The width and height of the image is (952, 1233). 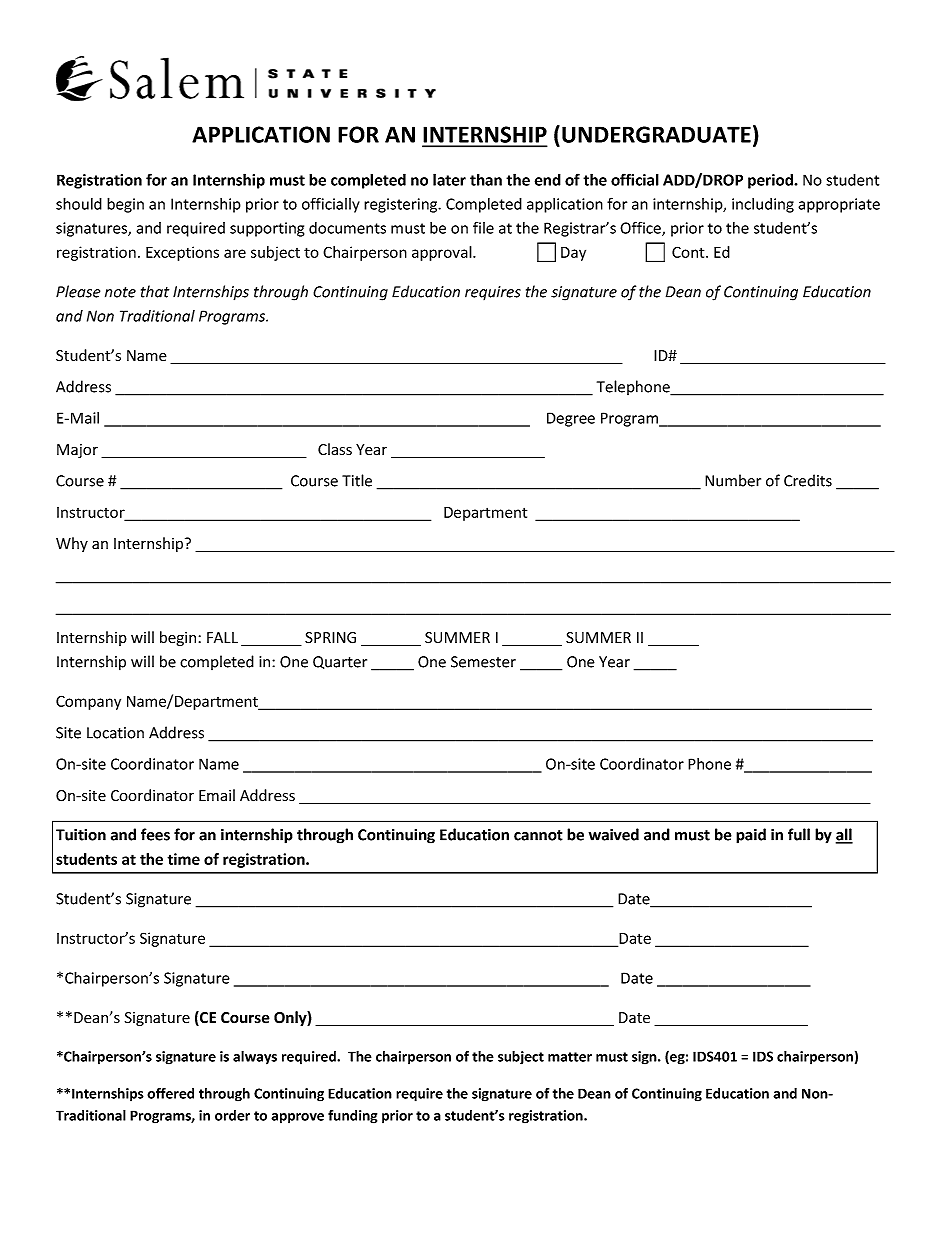 I want to click on Title, so click(x=357, y=480).
